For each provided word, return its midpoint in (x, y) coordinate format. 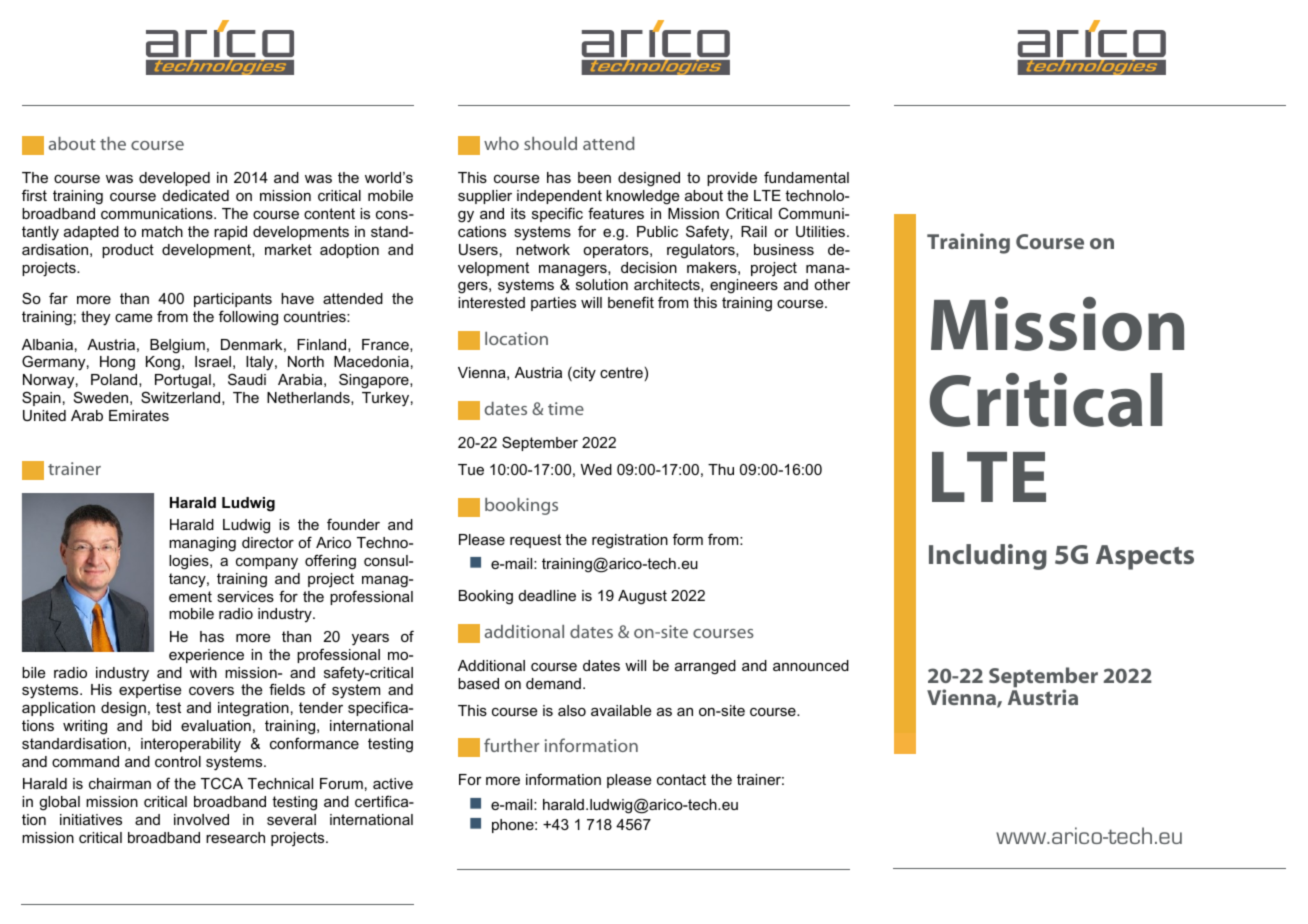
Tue (471, 469)
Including (988, 557)
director (268, 542)
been (594, 177)
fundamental (806, 177)
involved (201, 819)
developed (174, 179)
